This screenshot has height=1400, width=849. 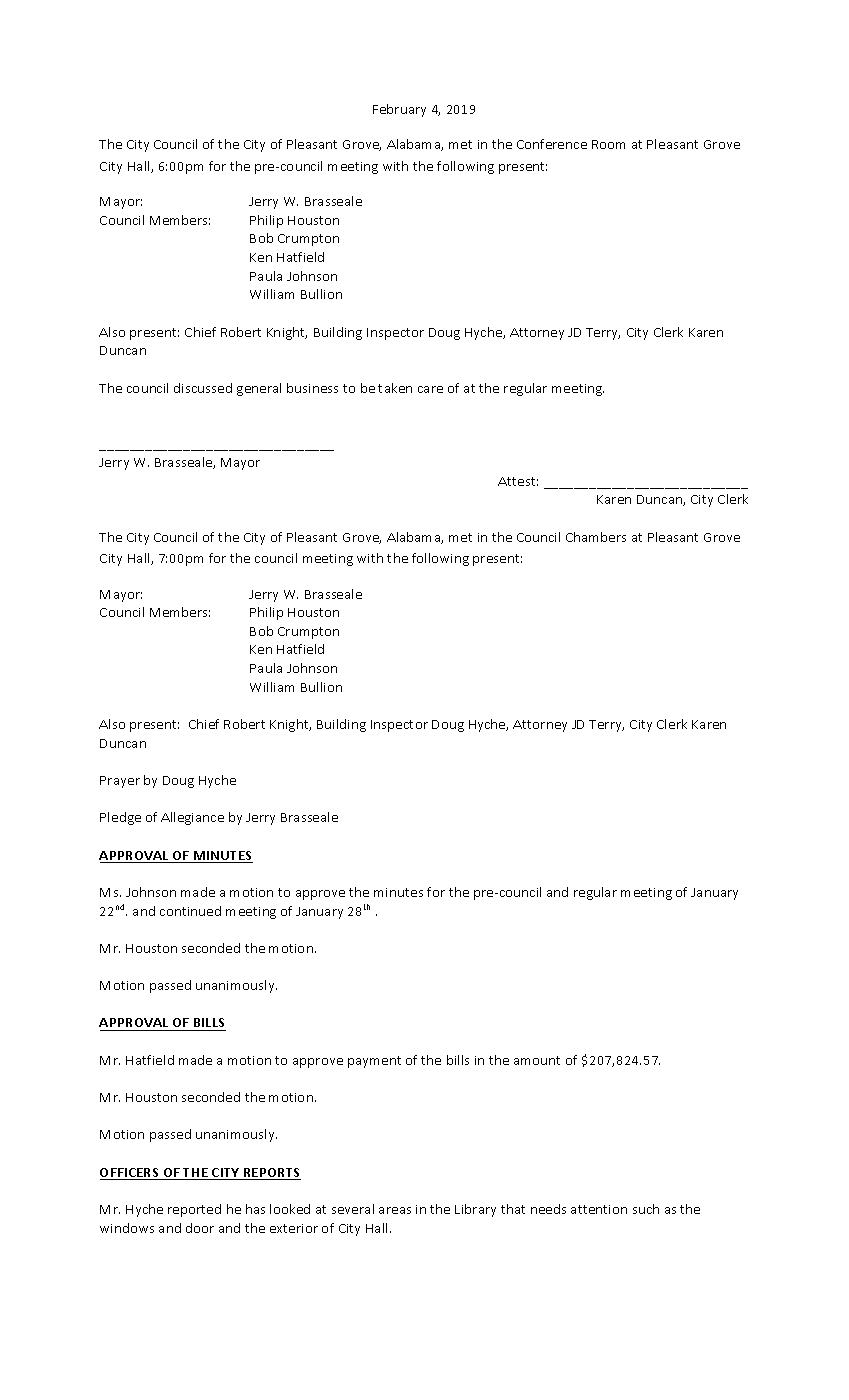 I want to click on discussed, so click(x=203, y=388).
